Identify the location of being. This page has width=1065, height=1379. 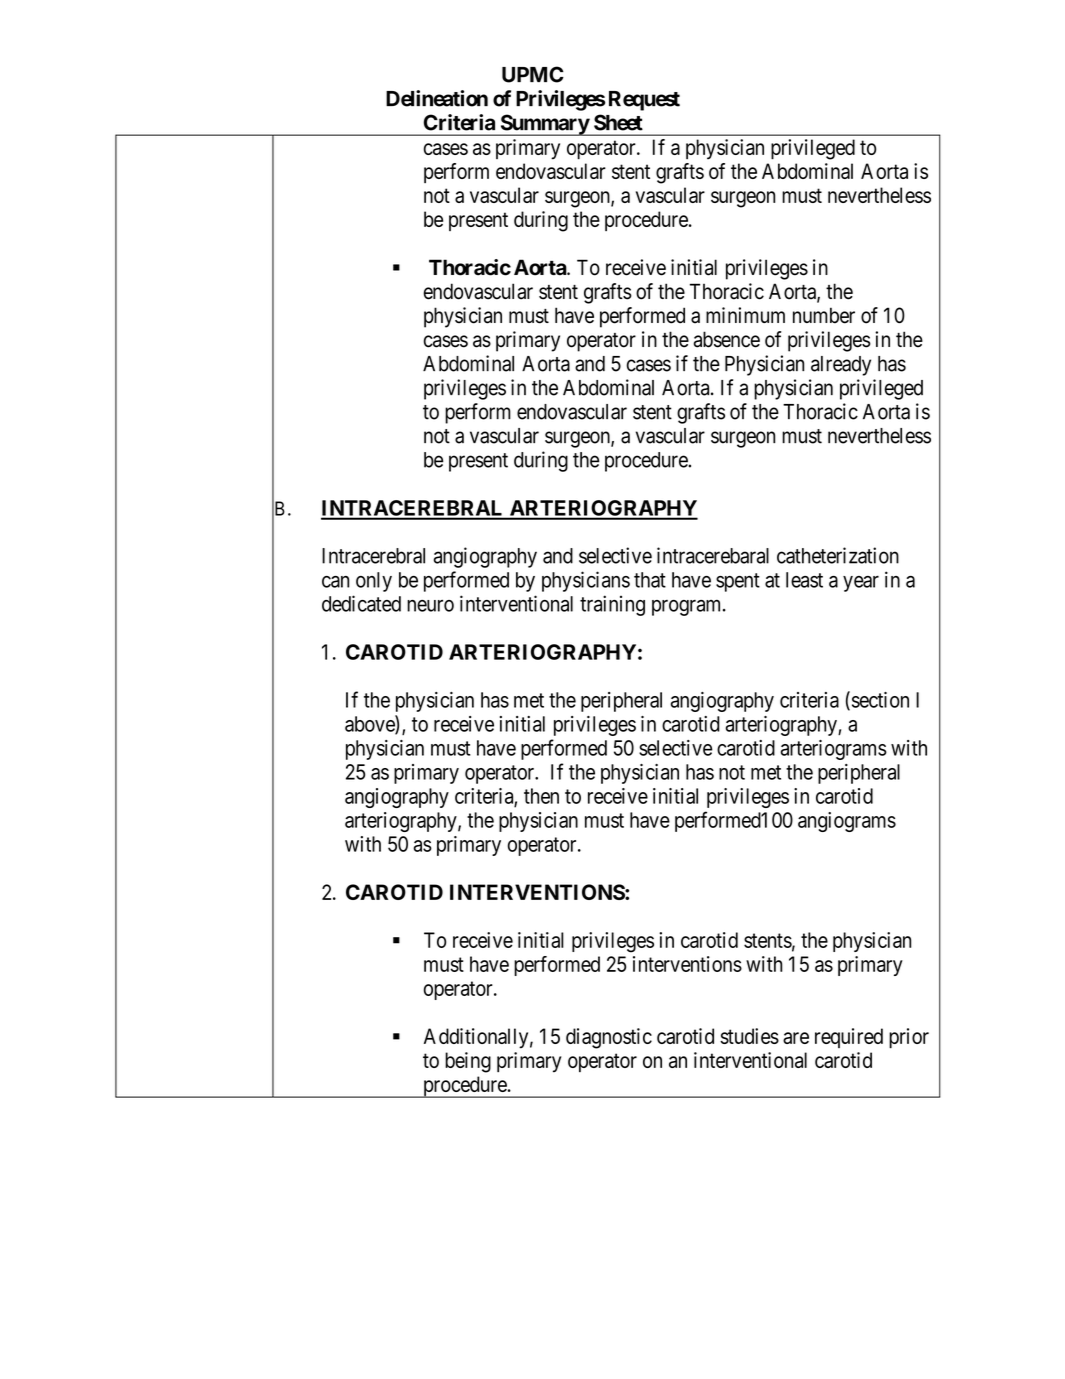
(468, 1062).
